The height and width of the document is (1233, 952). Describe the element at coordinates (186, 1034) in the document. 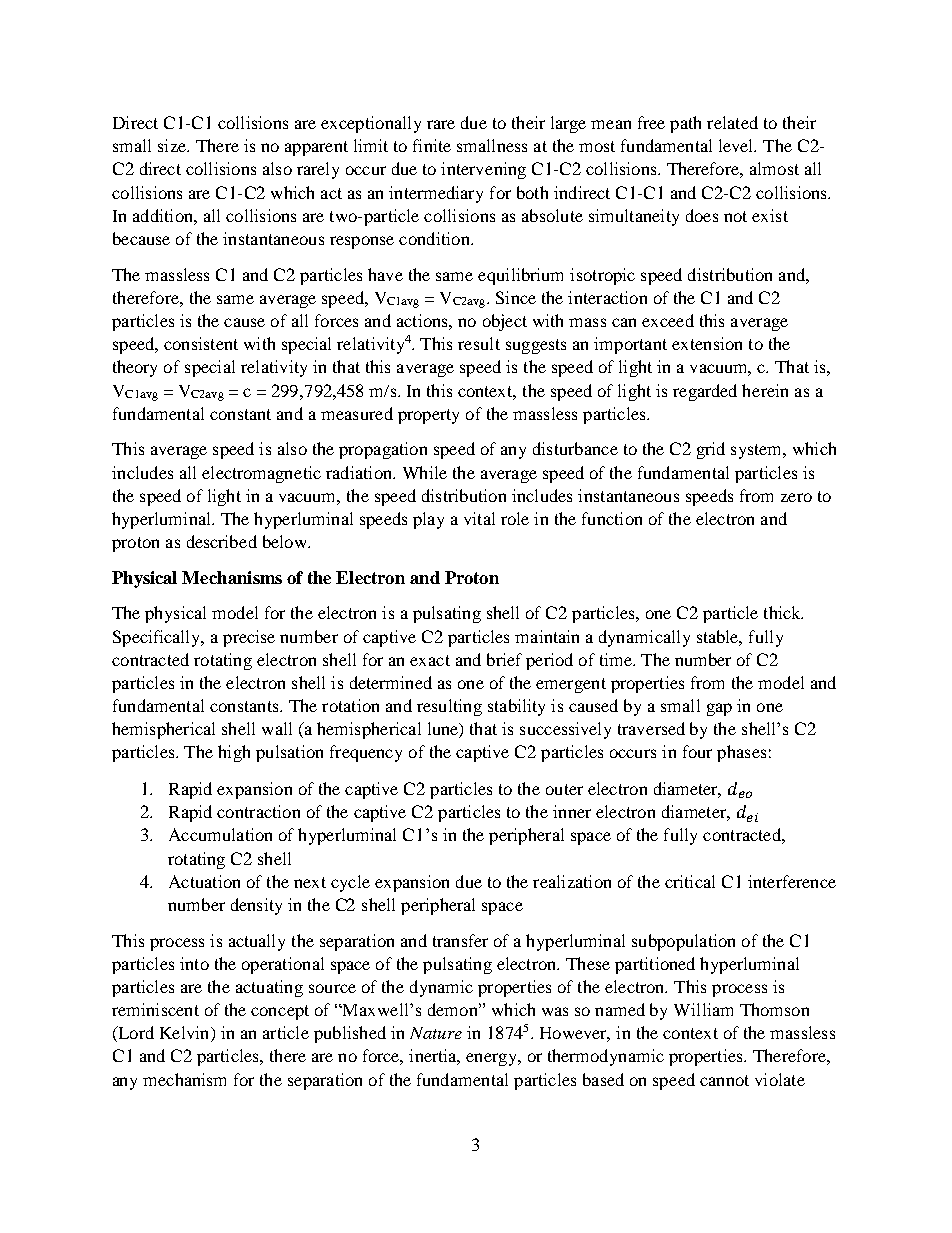

I see `Kelvin` at that location.
